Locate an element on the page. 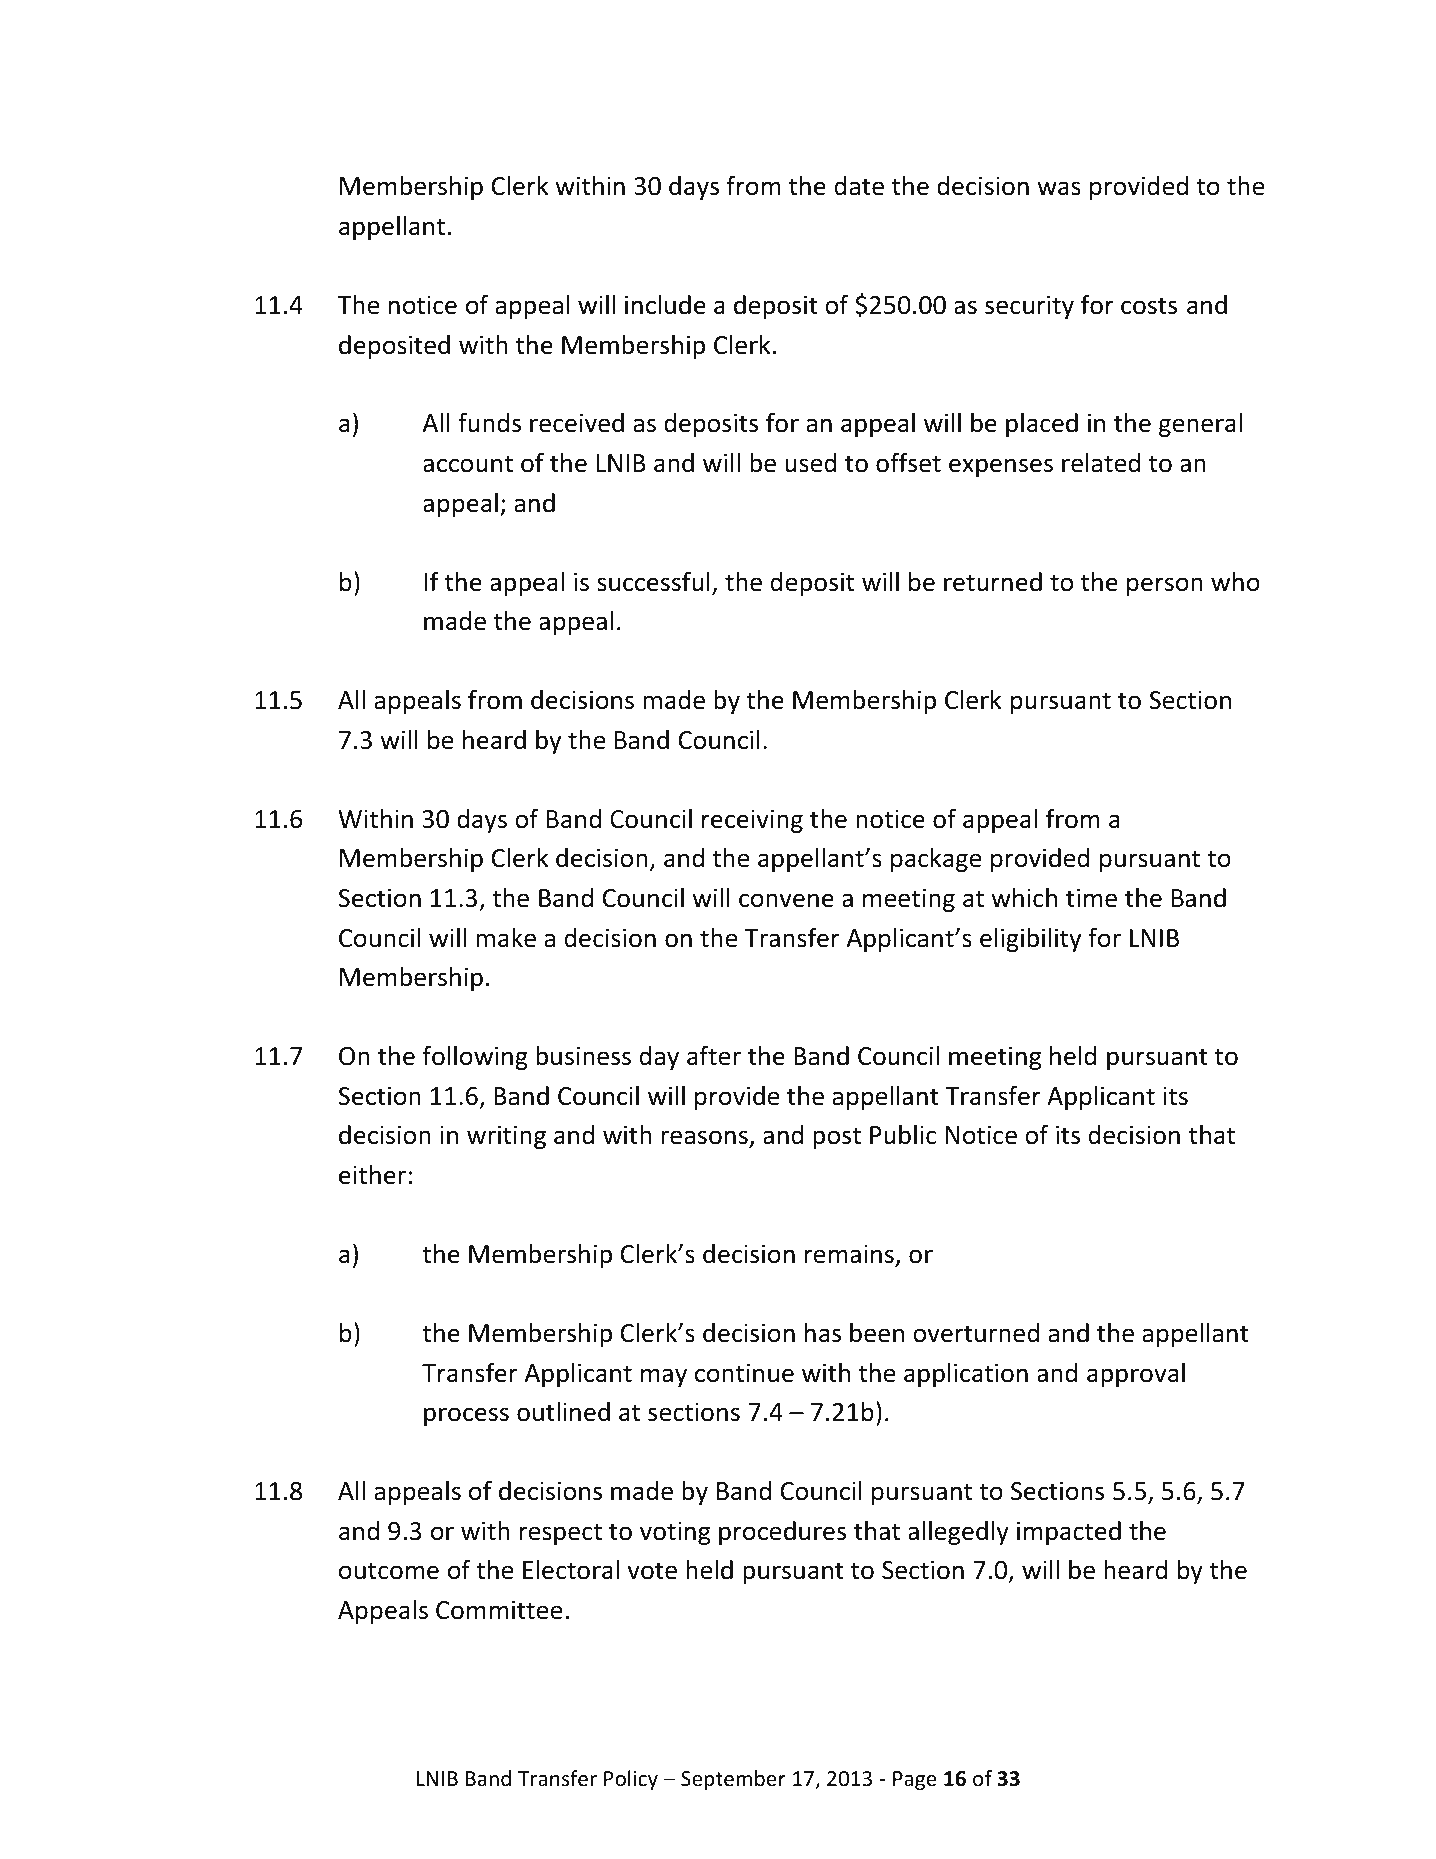  successful is located at coordinates (653, 581).
